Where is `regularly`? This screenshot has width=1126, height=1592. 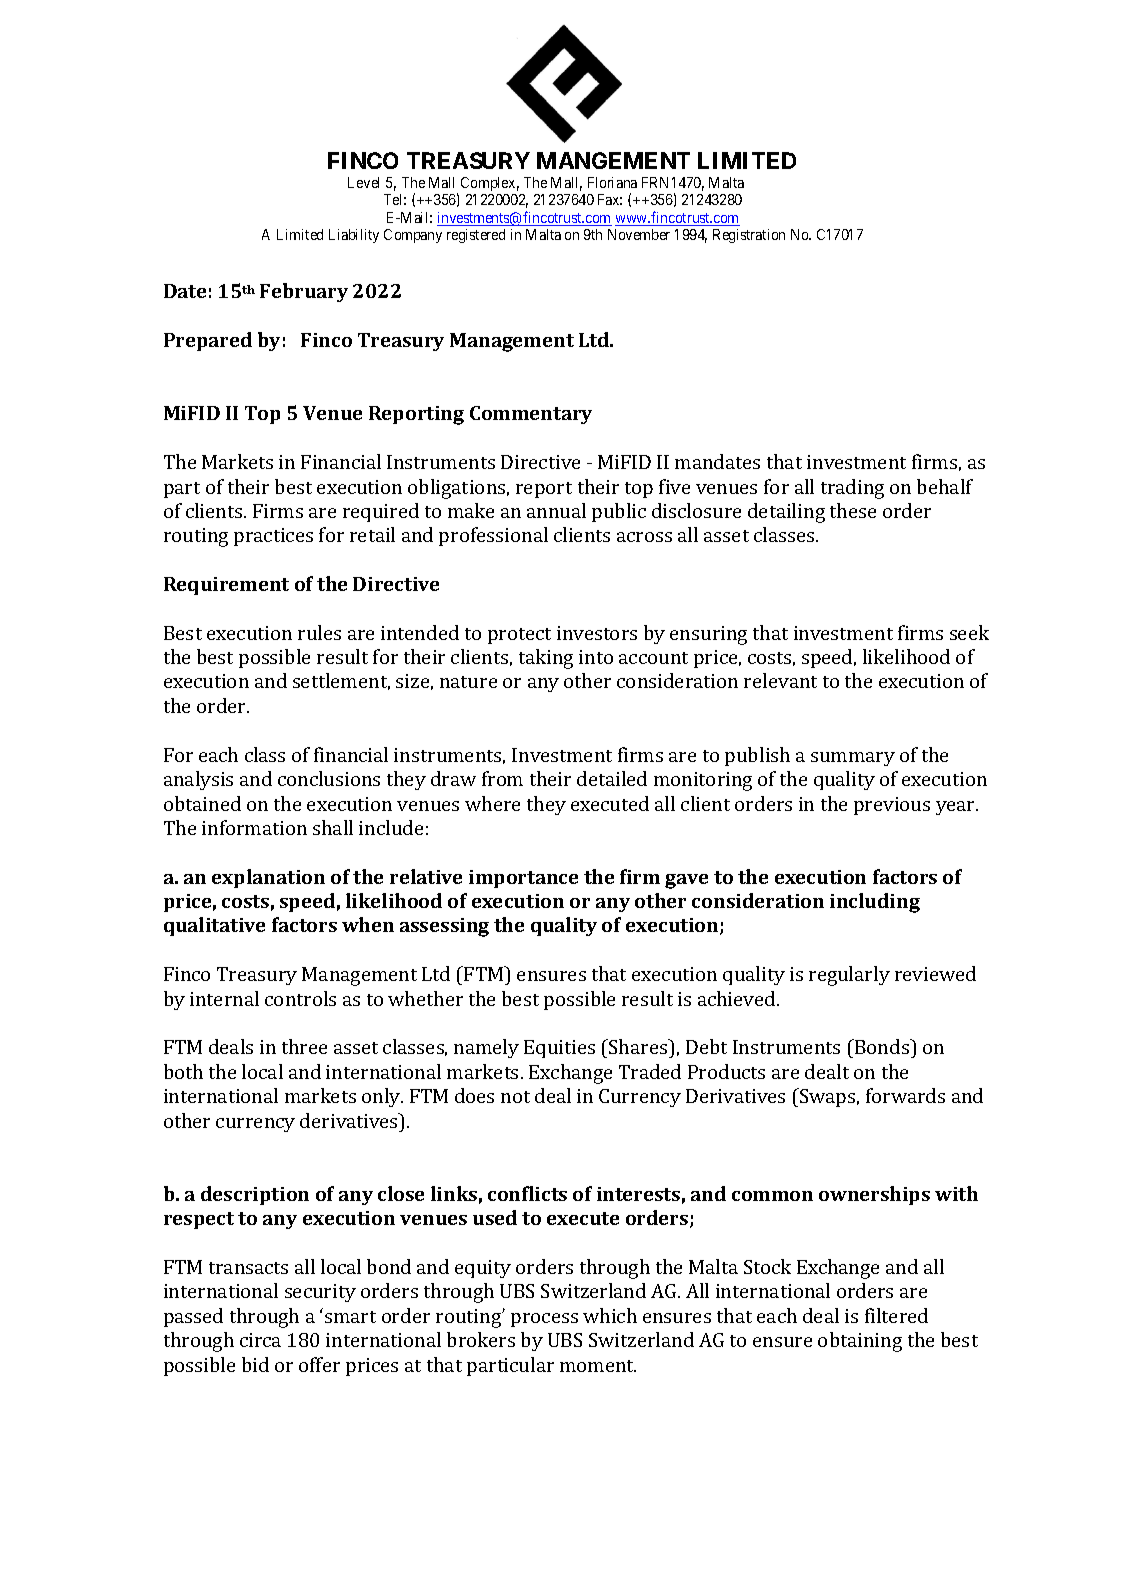 regularly is located at coordinates (849, 976).
